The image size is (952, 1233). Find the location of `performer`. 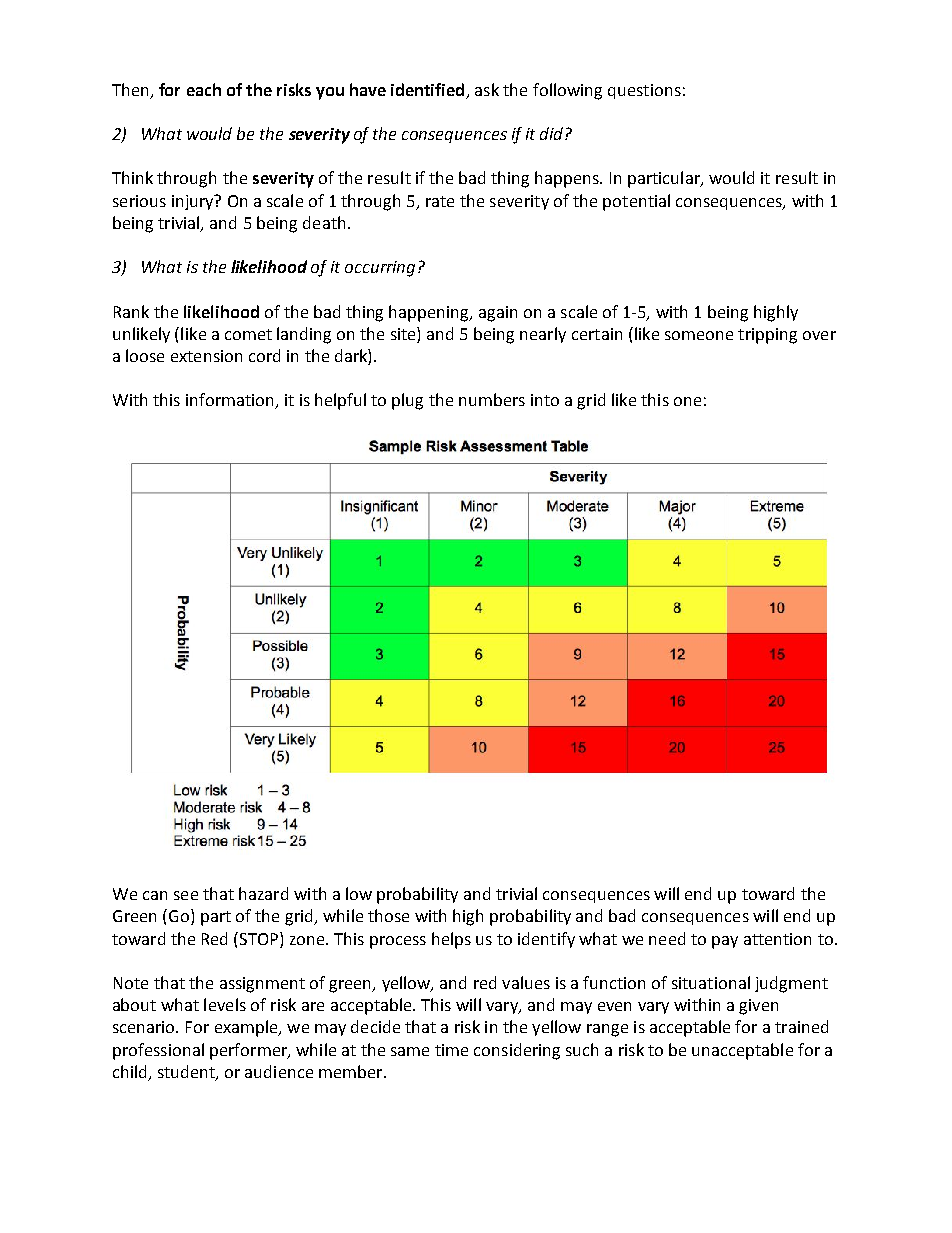

performer is located at coordinates (249, 1051).
